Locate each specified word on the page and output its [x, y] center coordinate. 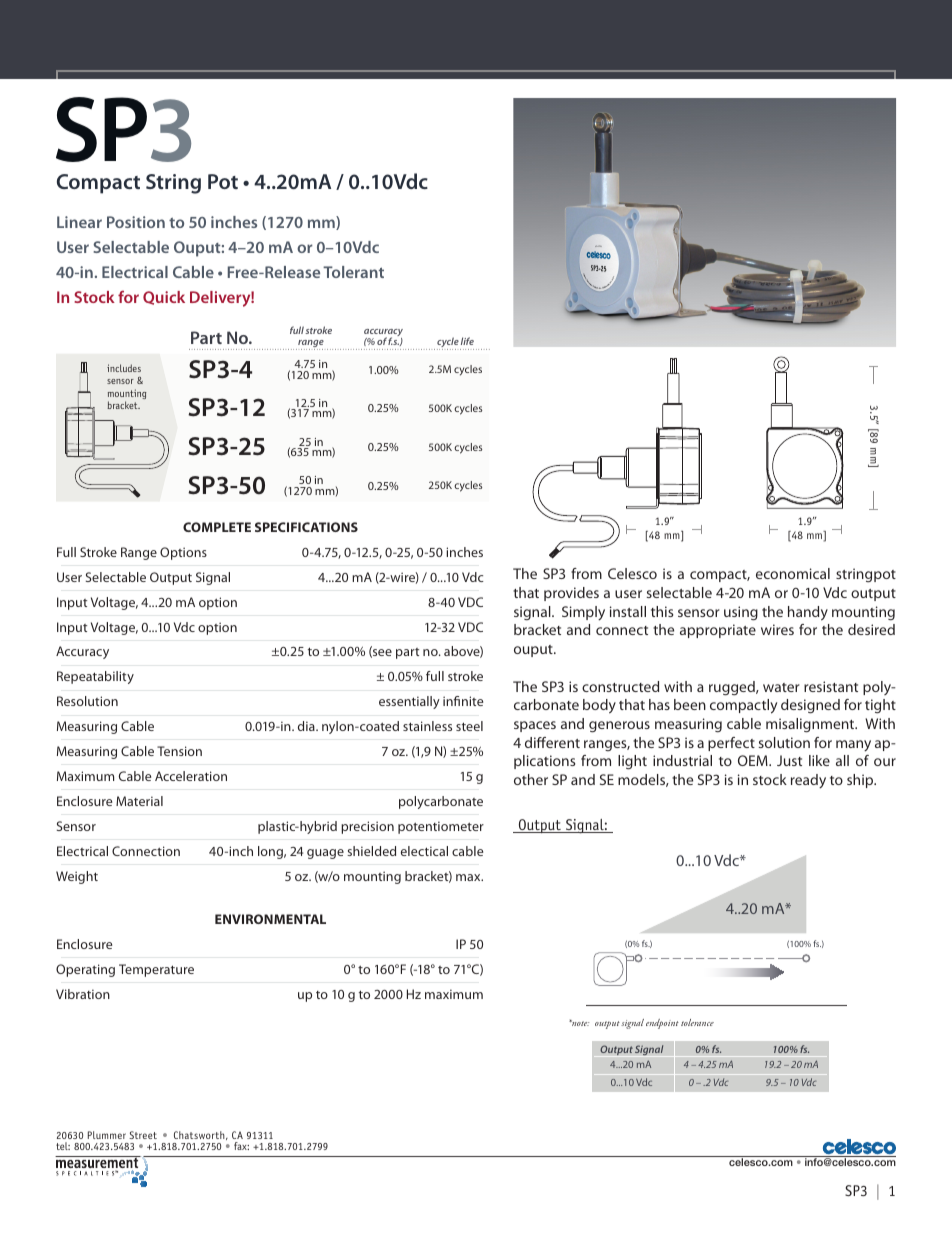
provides [571, 594]
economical [793, 573]
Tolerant [353, 272]
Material [139, 801]
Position [136, 222]
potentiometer [441, 827]
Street [143, 1135]
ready [808, 781]
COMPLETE [217, 527]
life [467, 341]
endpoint [662, 1024]
